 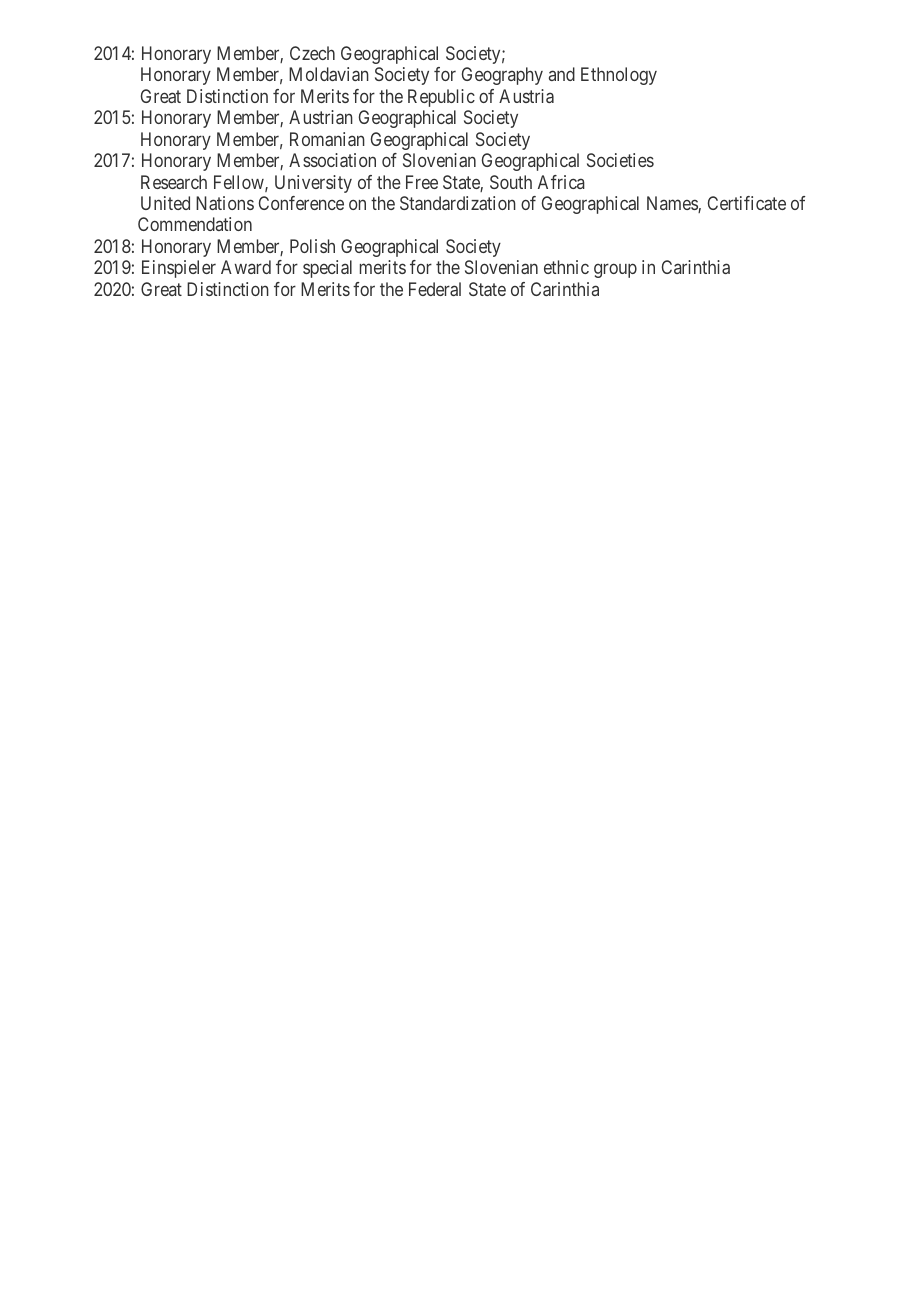 What do you see at coordinates (246, 267) in the screenshot?
I see `Award` at bounding box center [246, 267].
